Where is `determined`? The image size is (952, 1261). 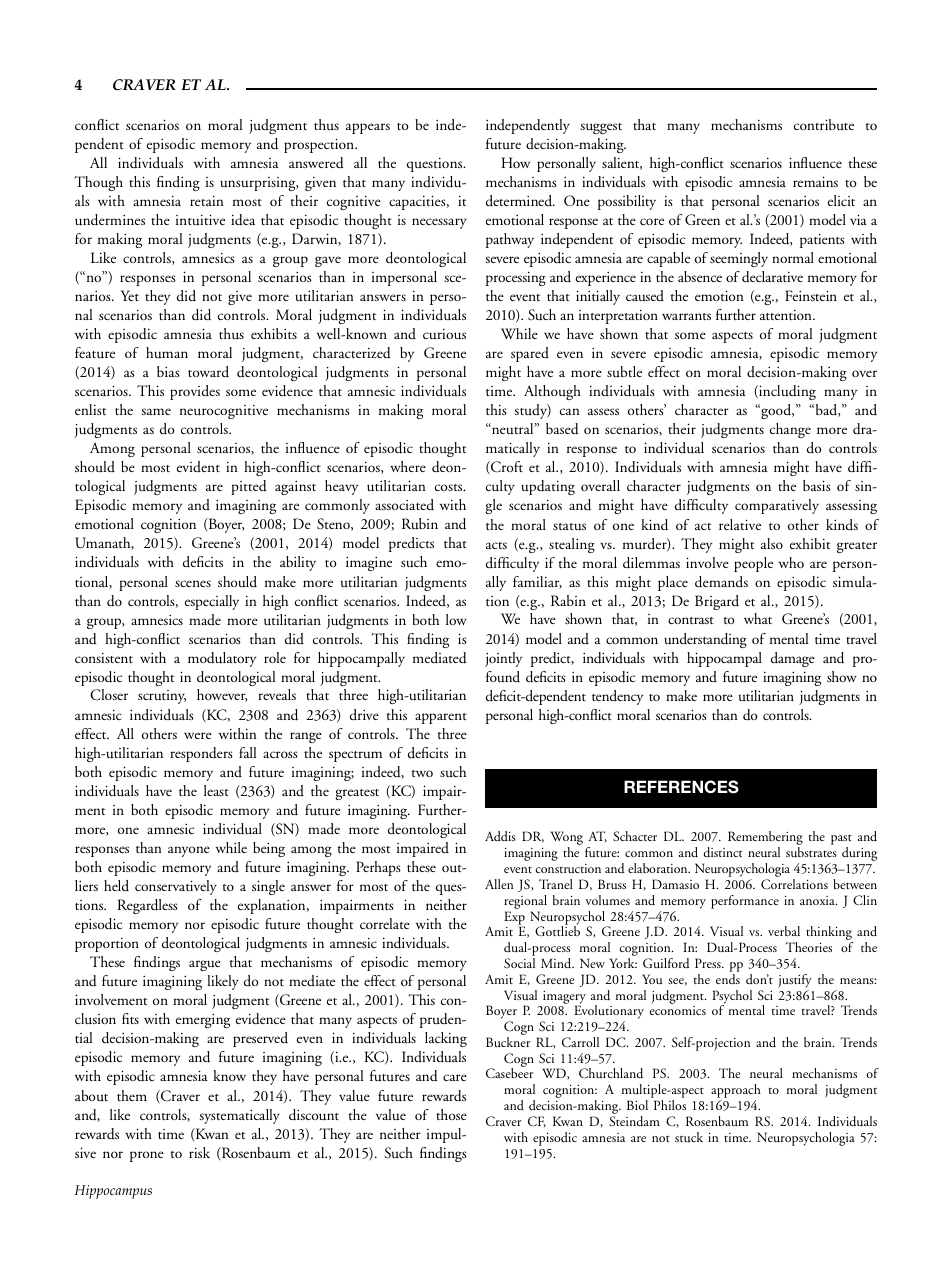 determined is located at coordinates (520, 200).
